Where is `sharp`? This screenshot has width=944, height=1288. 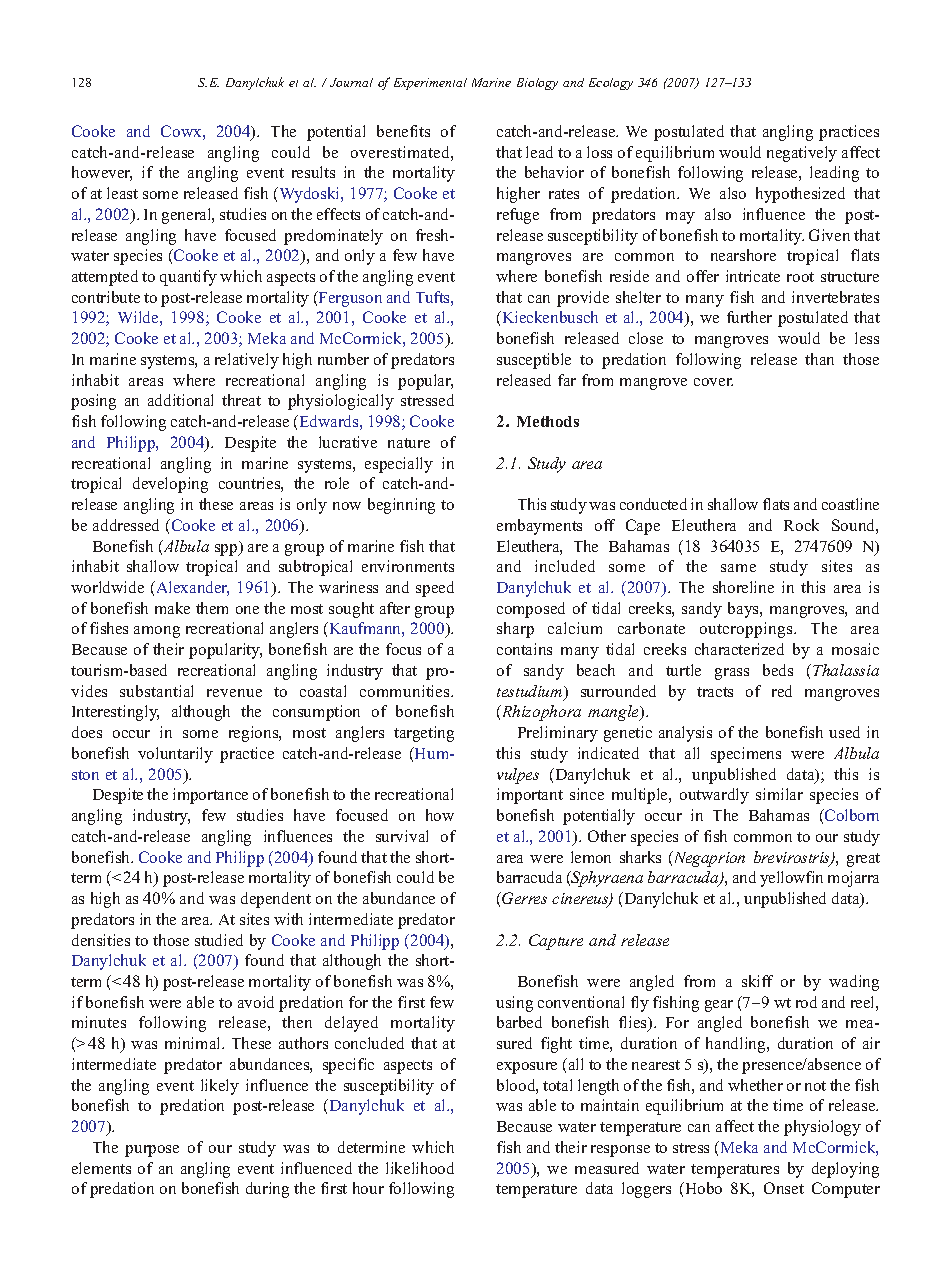 sharp is located at coordinates (515, 630).
